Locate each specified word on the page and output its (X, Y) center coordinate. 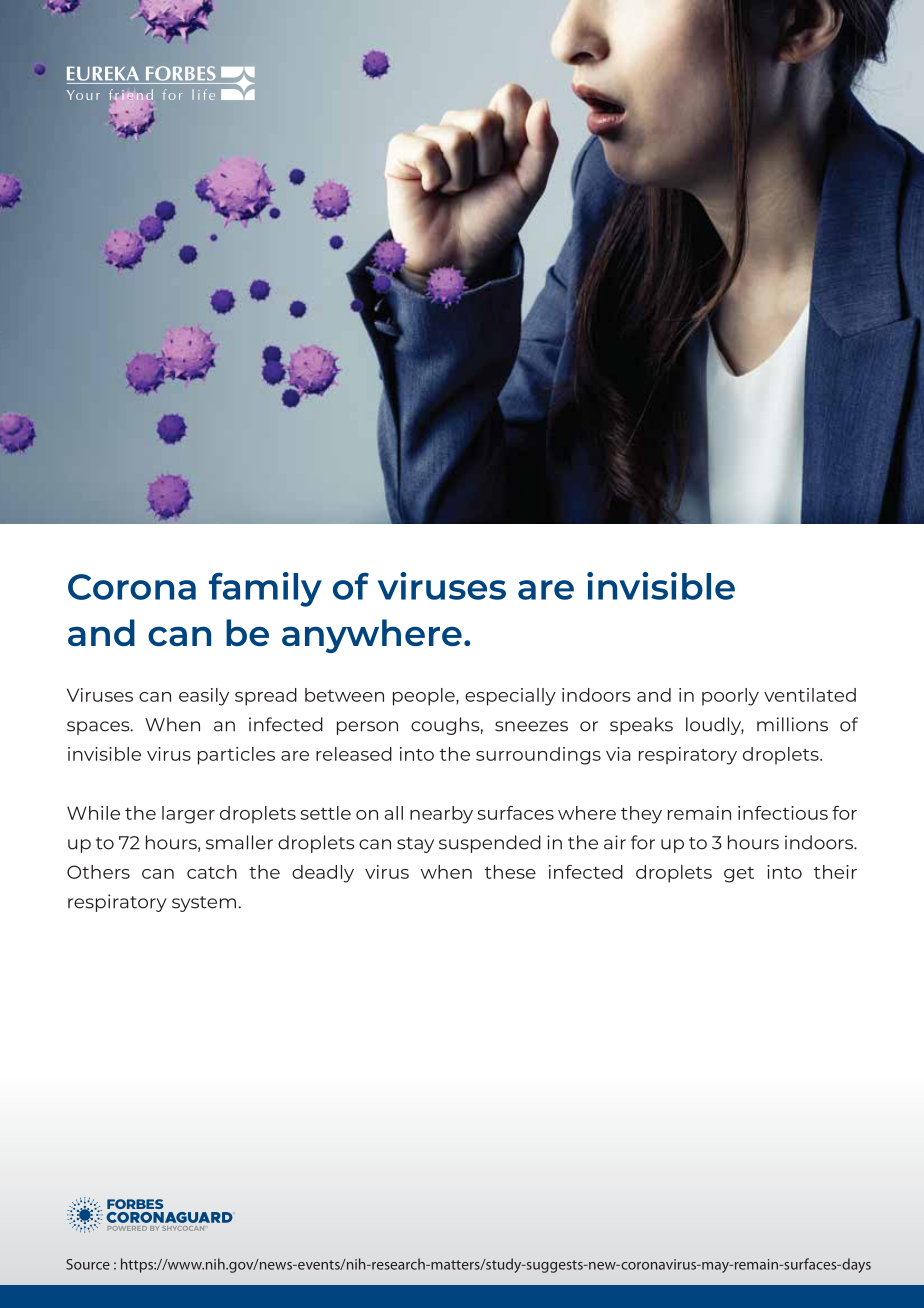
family (265, 589)
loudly (715, 726)
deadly (323, 874)
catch (212, 872)
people (425, 697)
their (835, 872)
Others (98, 872)
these (510, 872)
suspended (490, 844)
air (615, 842)
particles (236, 756)
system (204, 904)
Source (88, 1264)
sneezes (531, 726)
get (739, 875)
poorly (730, 697)
